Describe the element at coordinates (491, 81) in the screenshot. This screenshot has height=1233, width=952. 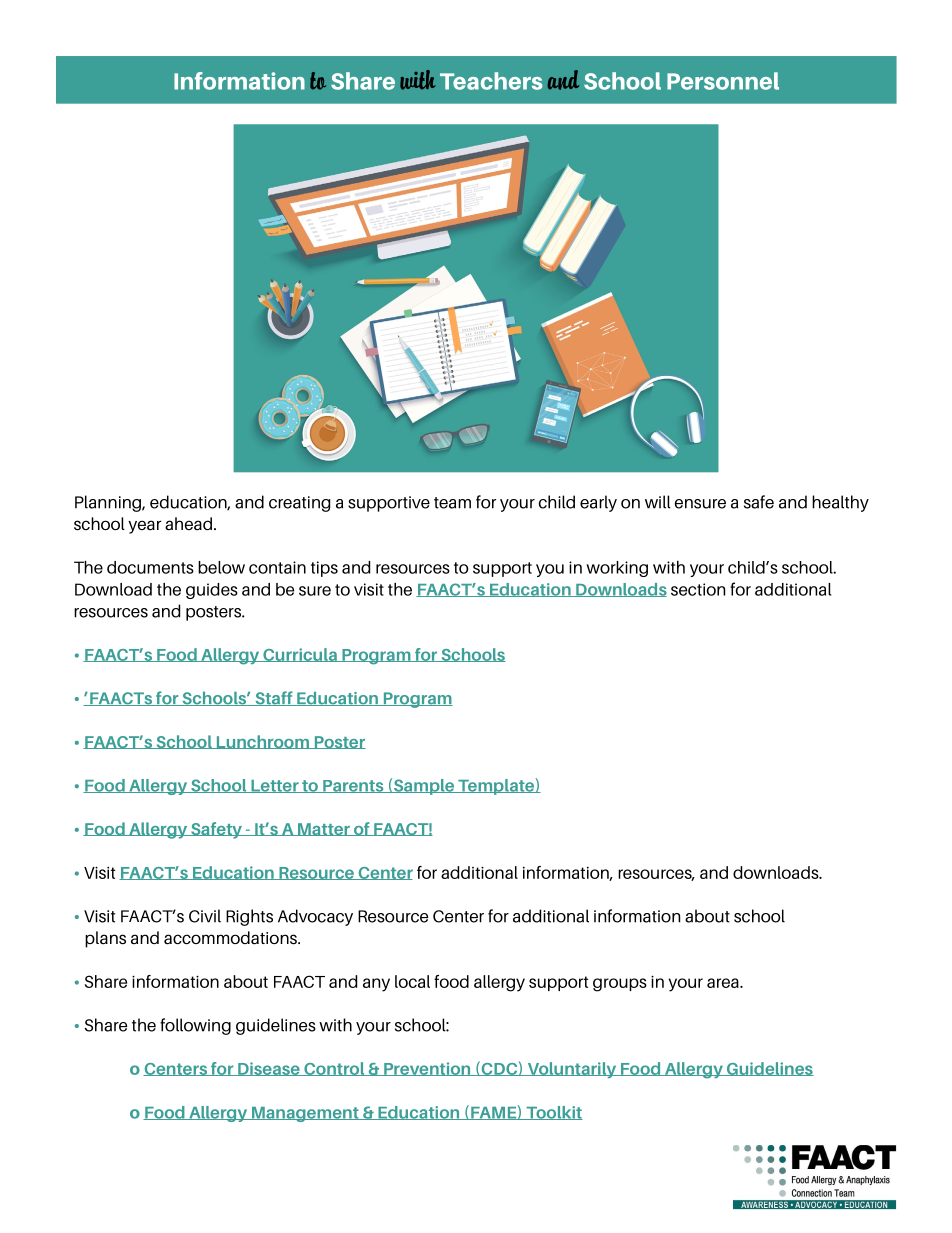
I see `Teachers` at that location.
